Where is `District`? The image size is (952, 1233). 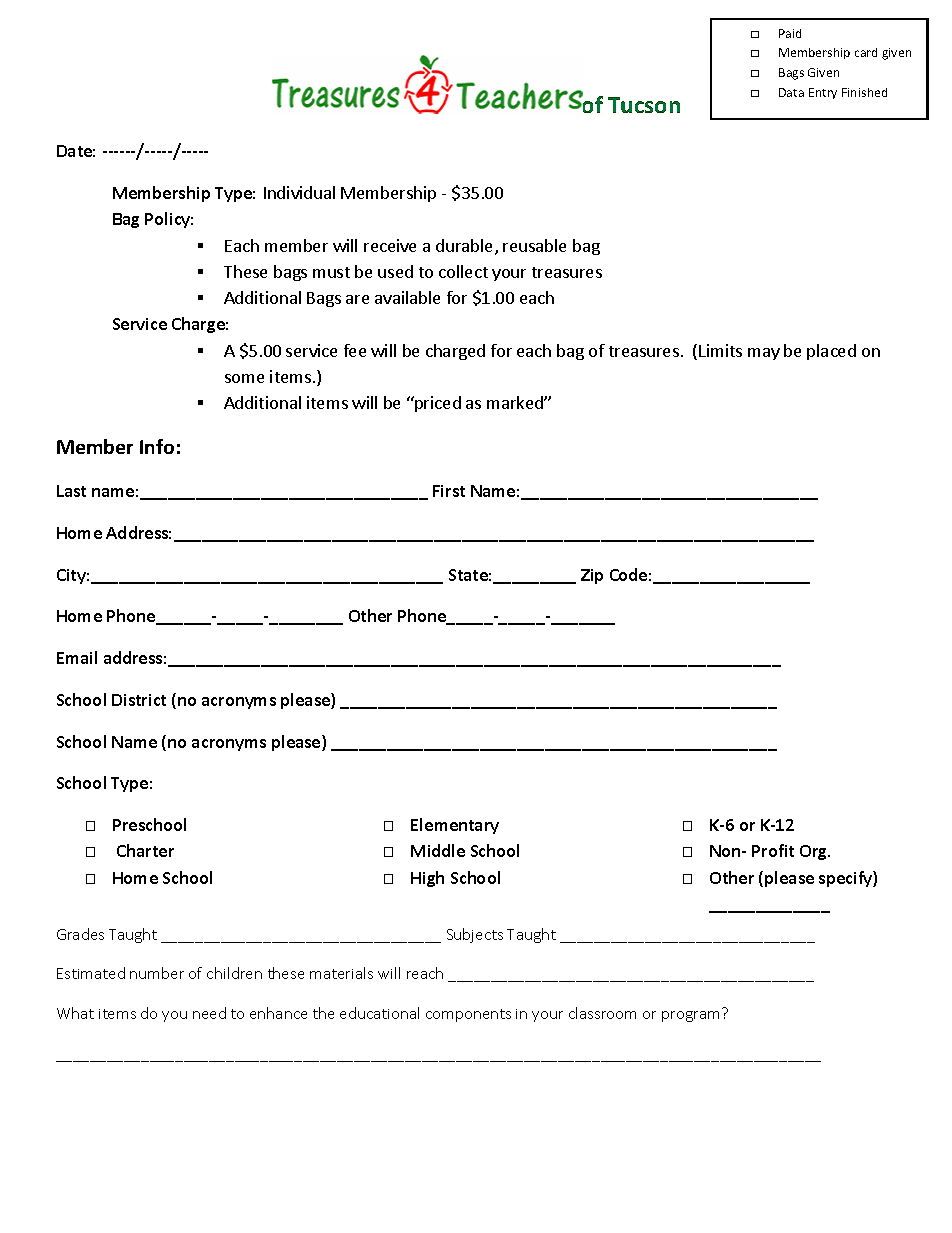 District is located at coordinates (139, 700).
